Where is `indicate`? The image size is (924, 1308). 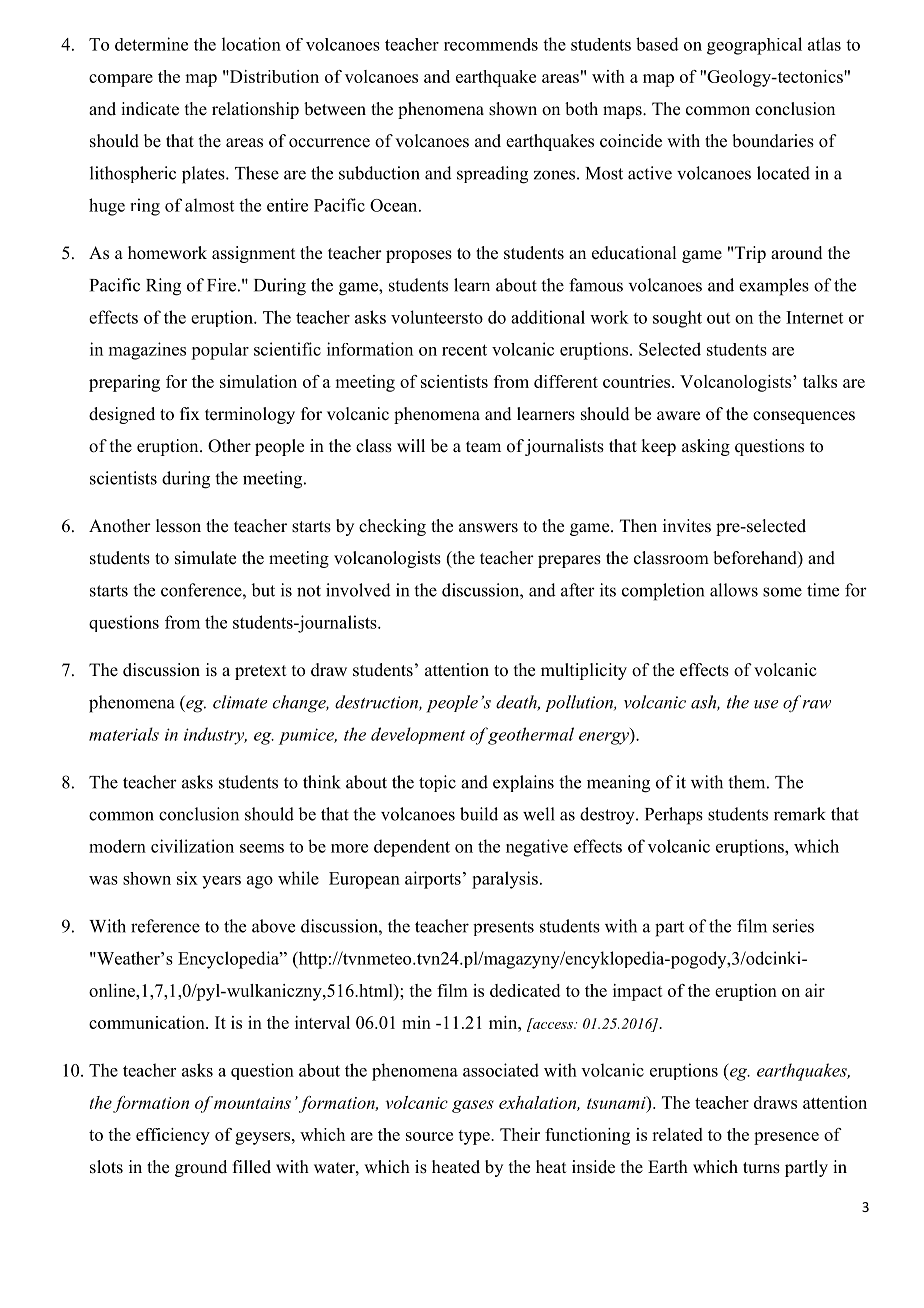
indicate is located at coordinates (150, 109).
